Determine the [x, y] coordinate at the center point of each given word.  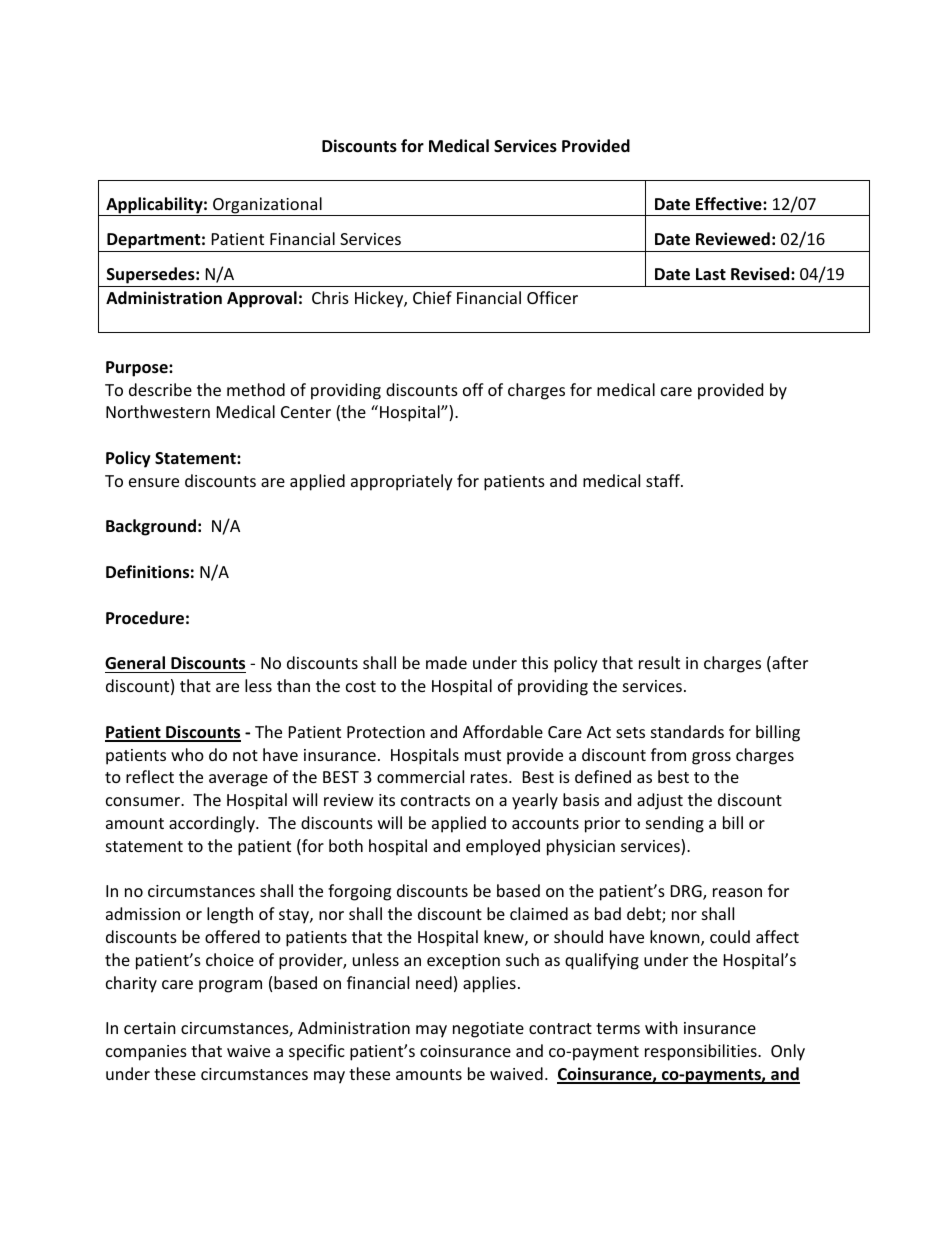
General [135, 663]
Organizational [267, 206]
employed [503, 847]
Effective [730, 204]
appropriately [402, 482]
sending [675, 824]
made [446, 662]
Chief [432, 297]
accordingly [213, 824]
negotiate [488, 1030]
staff [664, 480]
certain [150, 1028]
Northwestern [158, 411]
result [659, 662]
